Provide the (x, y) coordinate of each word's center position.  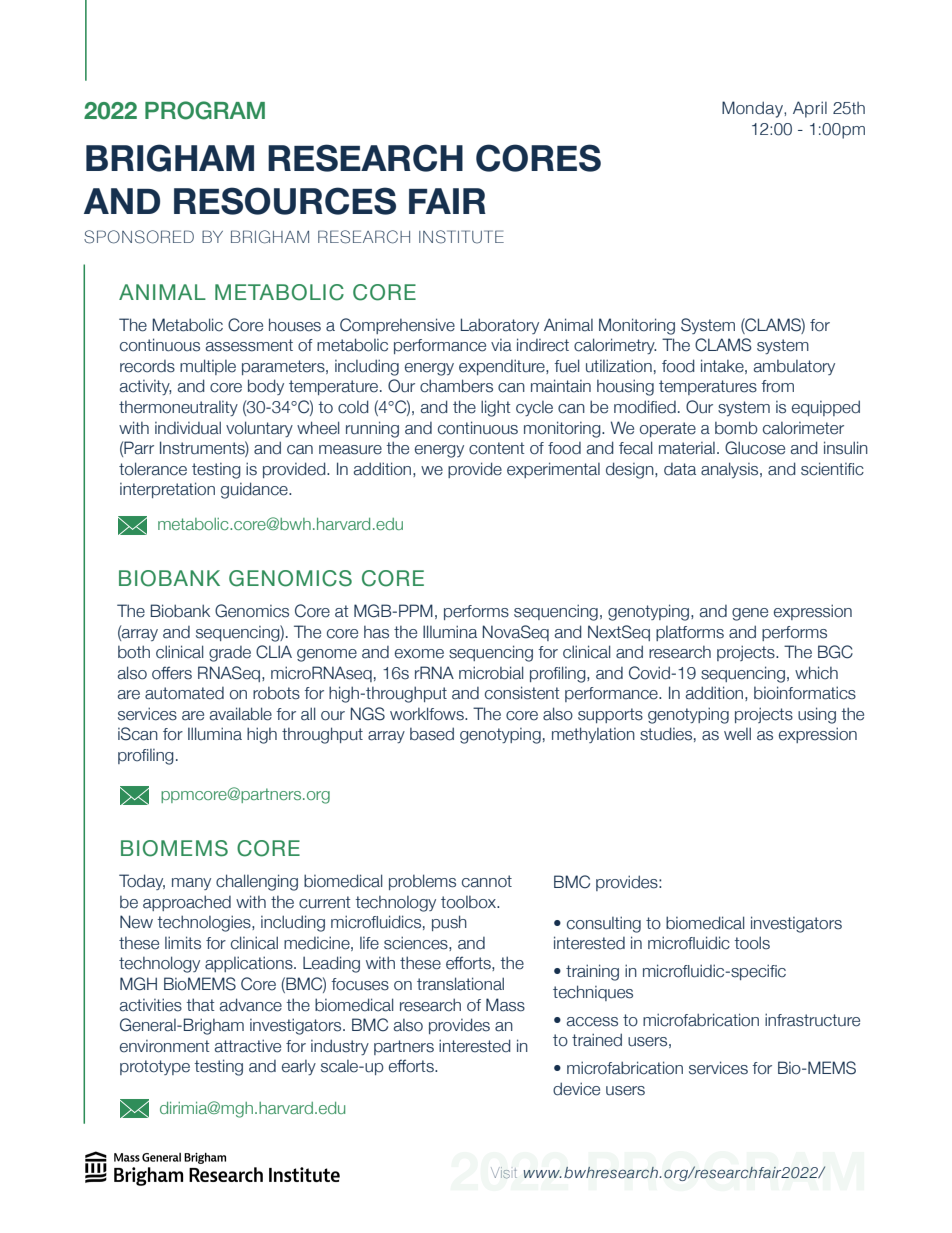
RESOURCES (285, 201)
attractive (248, 1046)
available (241, 714)
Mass (505, 1005)
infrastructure (812, 1020)
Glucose (755, 448)
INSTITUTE (461, 237)
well (737, 734)
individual (188, 428)
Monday (753, 109)
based (432, 734)
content (496, 448)
